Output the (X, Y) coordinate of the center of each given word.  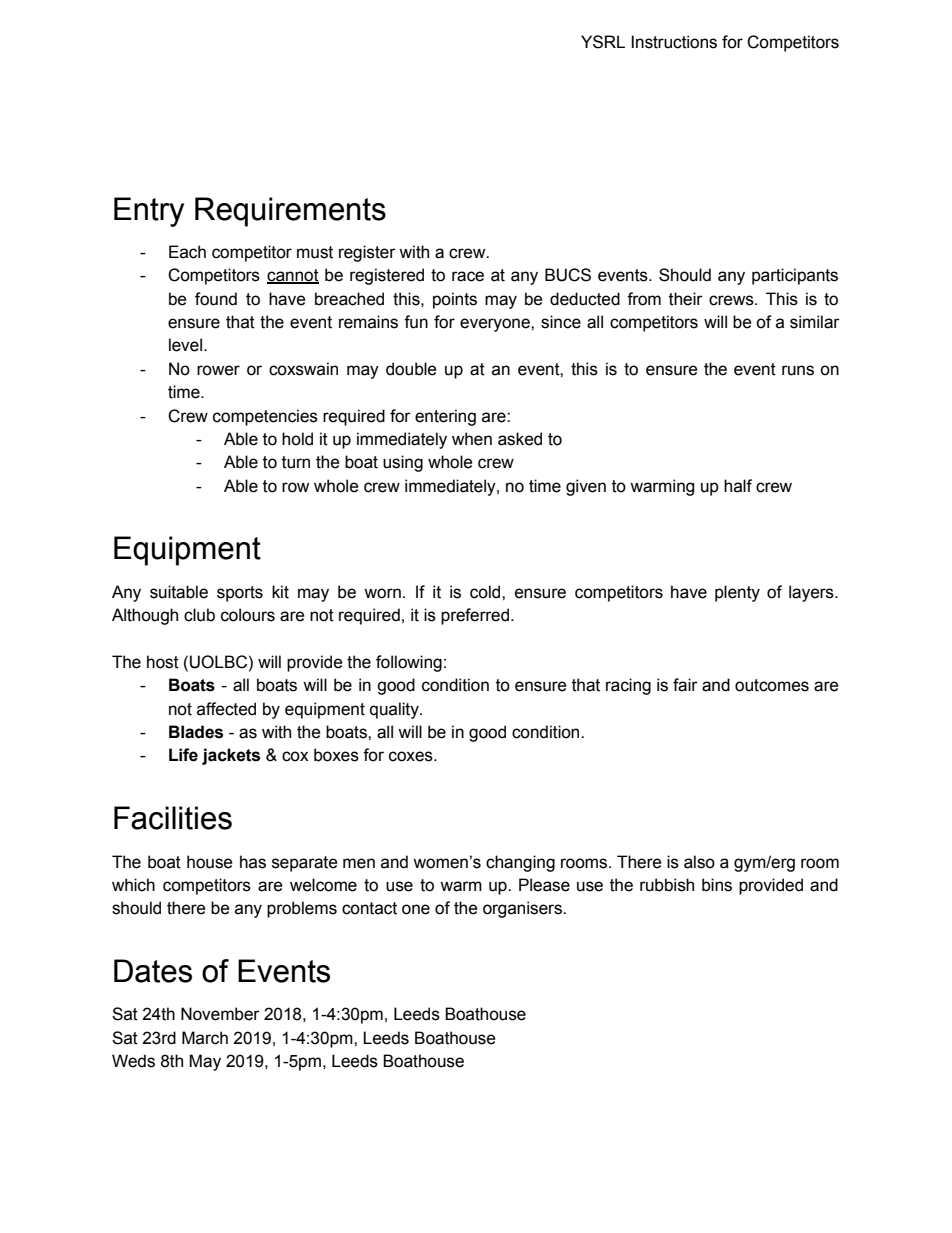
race (468, 276)
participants (795, 276)
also (699, 862)
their (686, 299)
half (738, 486)
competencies (265, 417)
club (199, 615)
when (472, 439)
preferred (475, 616)
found (216, 299)
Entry (149, 212)
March (205, 1038)
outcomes (772, 685)
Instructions (674, 42)
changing (520, 863)
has (253, 862)
